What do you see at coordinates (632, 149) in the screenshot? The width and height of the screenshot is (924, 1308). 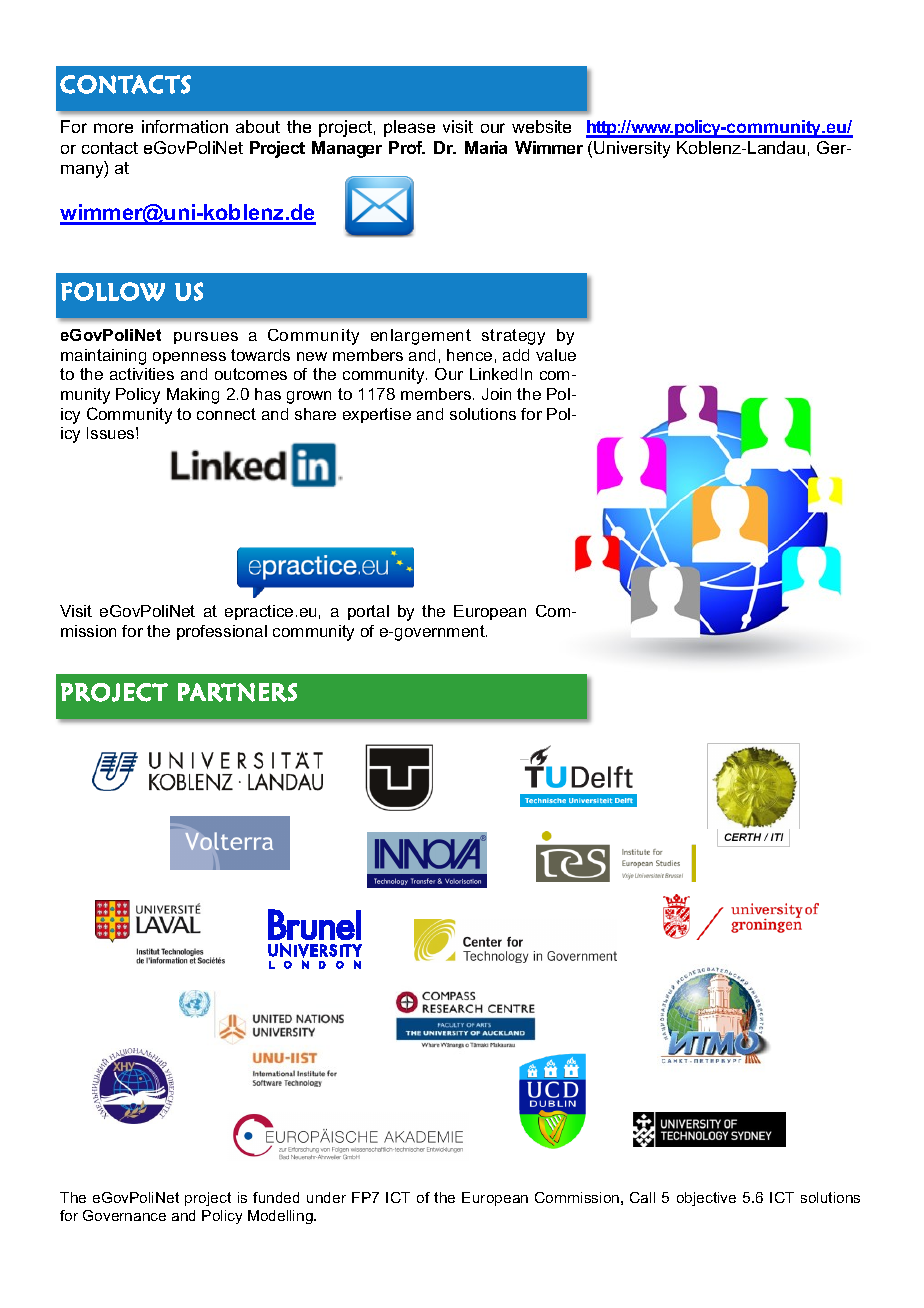 I see `University` at bounding box center [632, 149].
